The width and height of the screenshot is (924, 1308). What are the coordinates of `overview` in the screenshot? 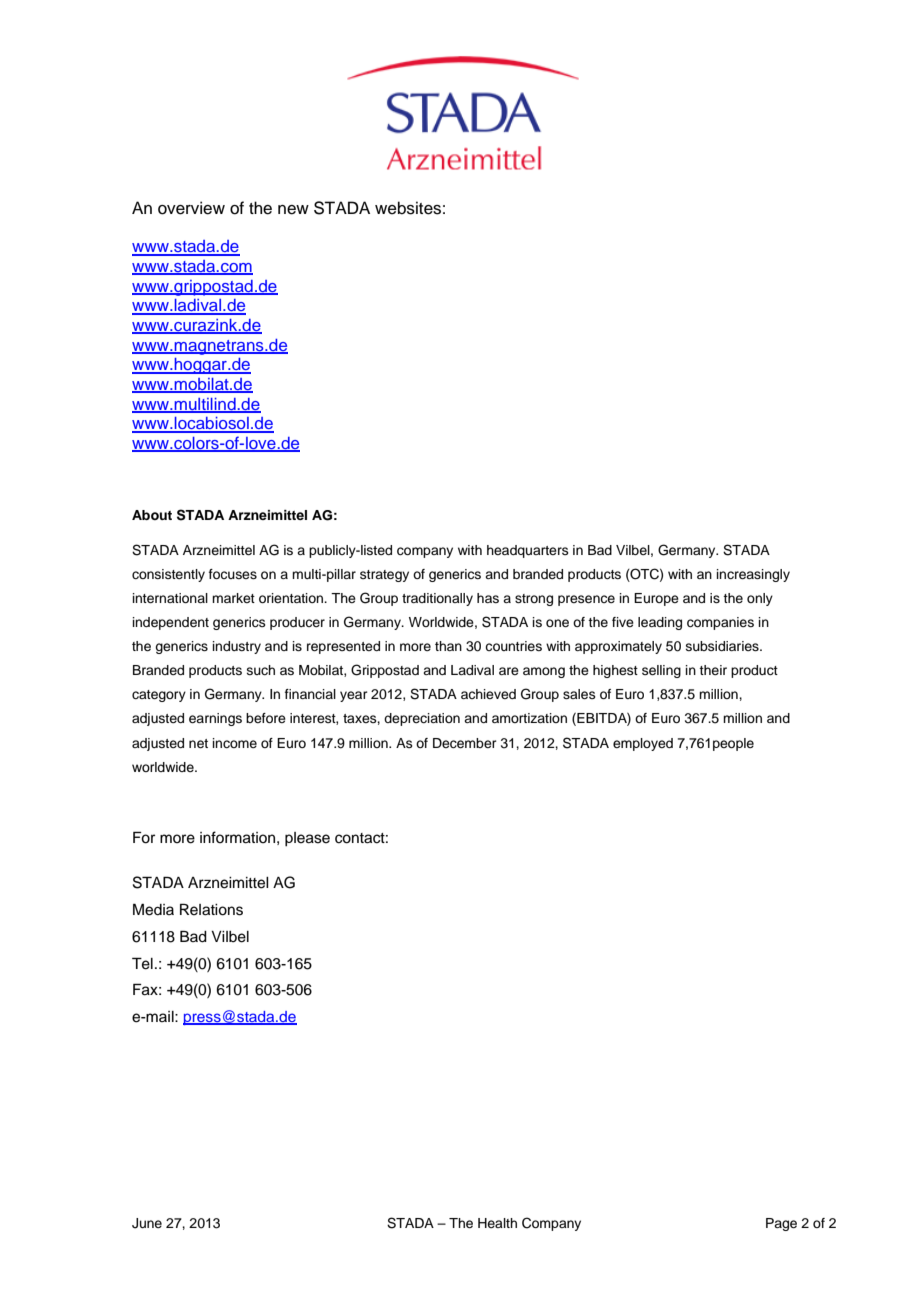 It's located at (191, 208).
